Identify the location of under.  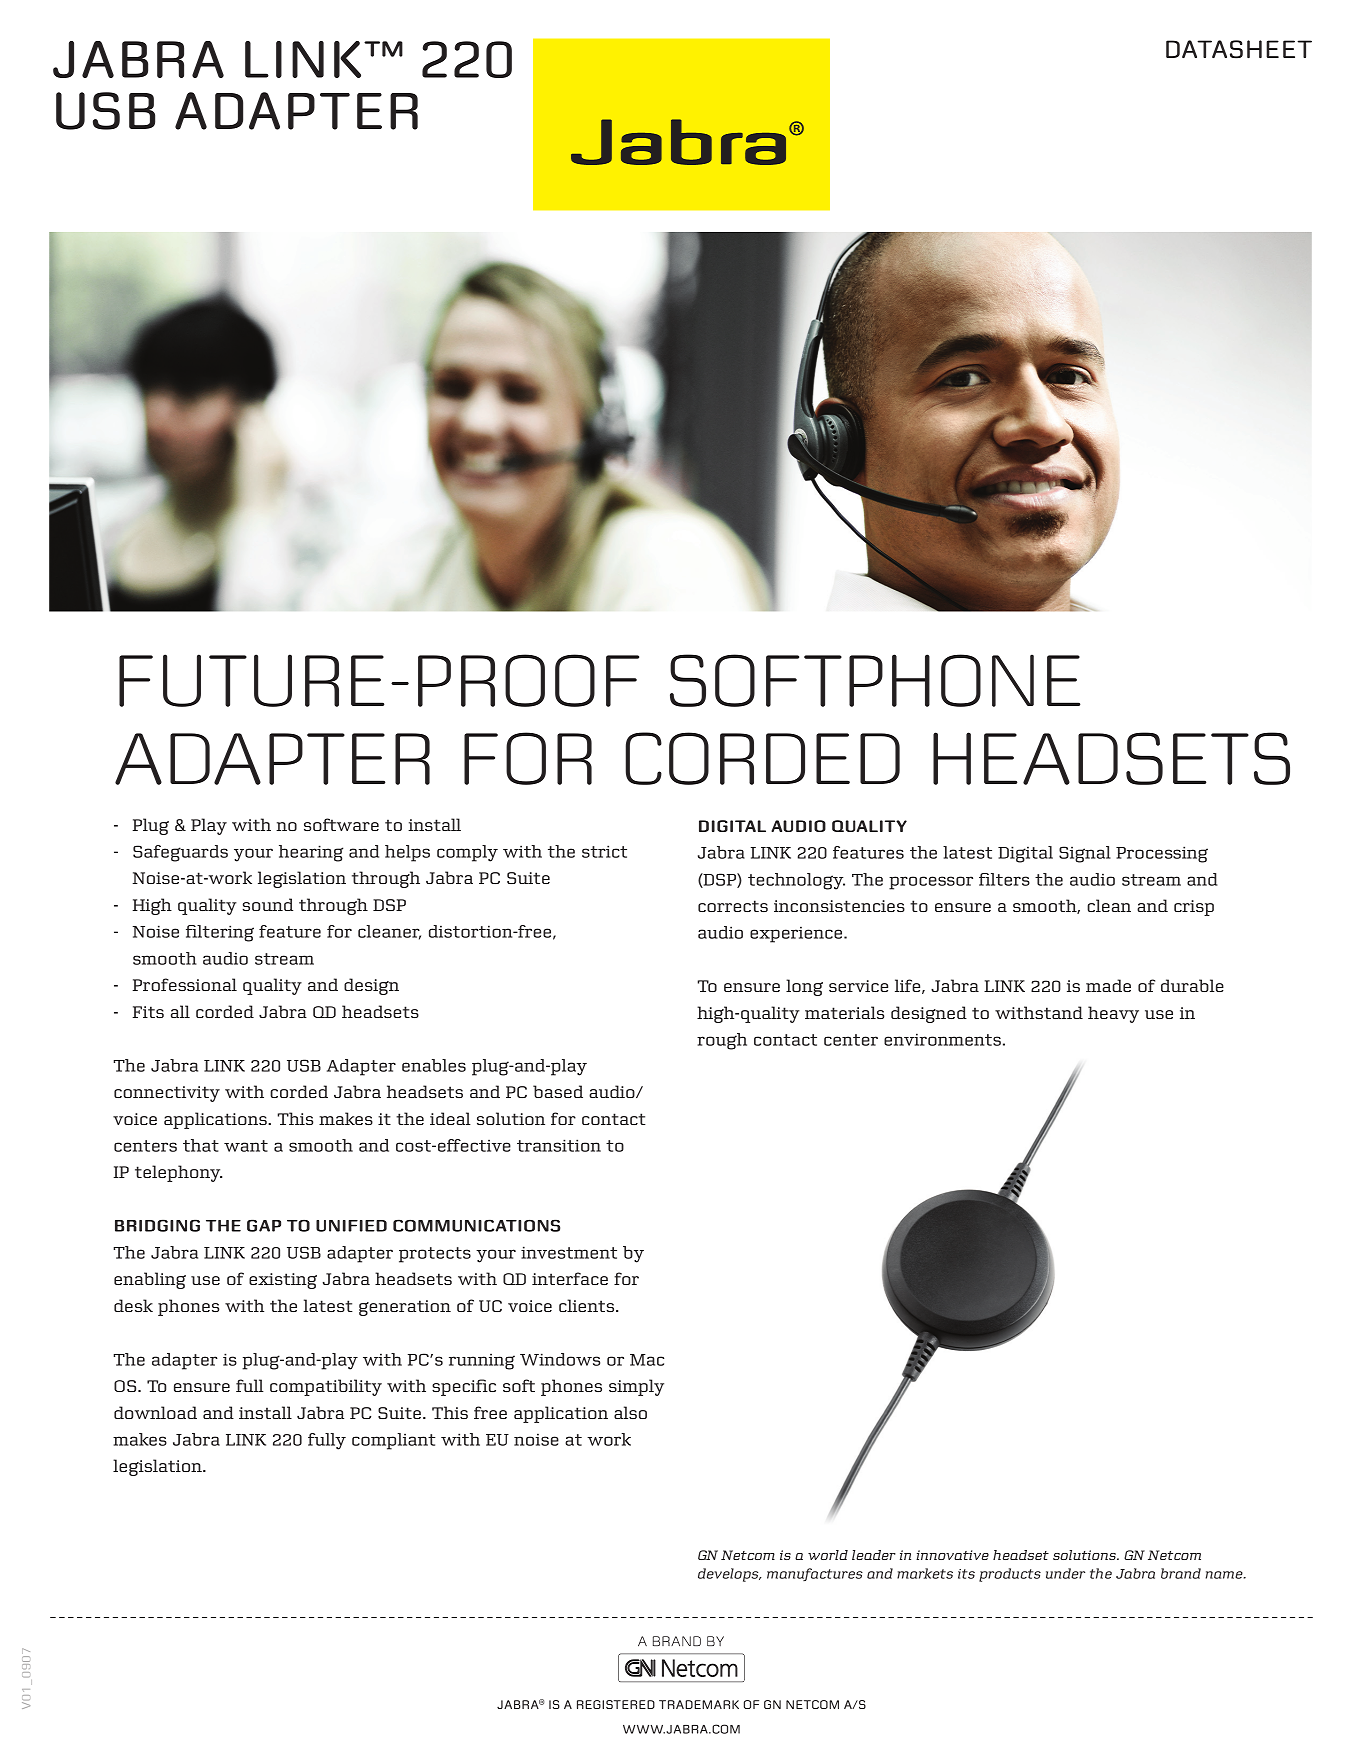
(1065, 1573).
